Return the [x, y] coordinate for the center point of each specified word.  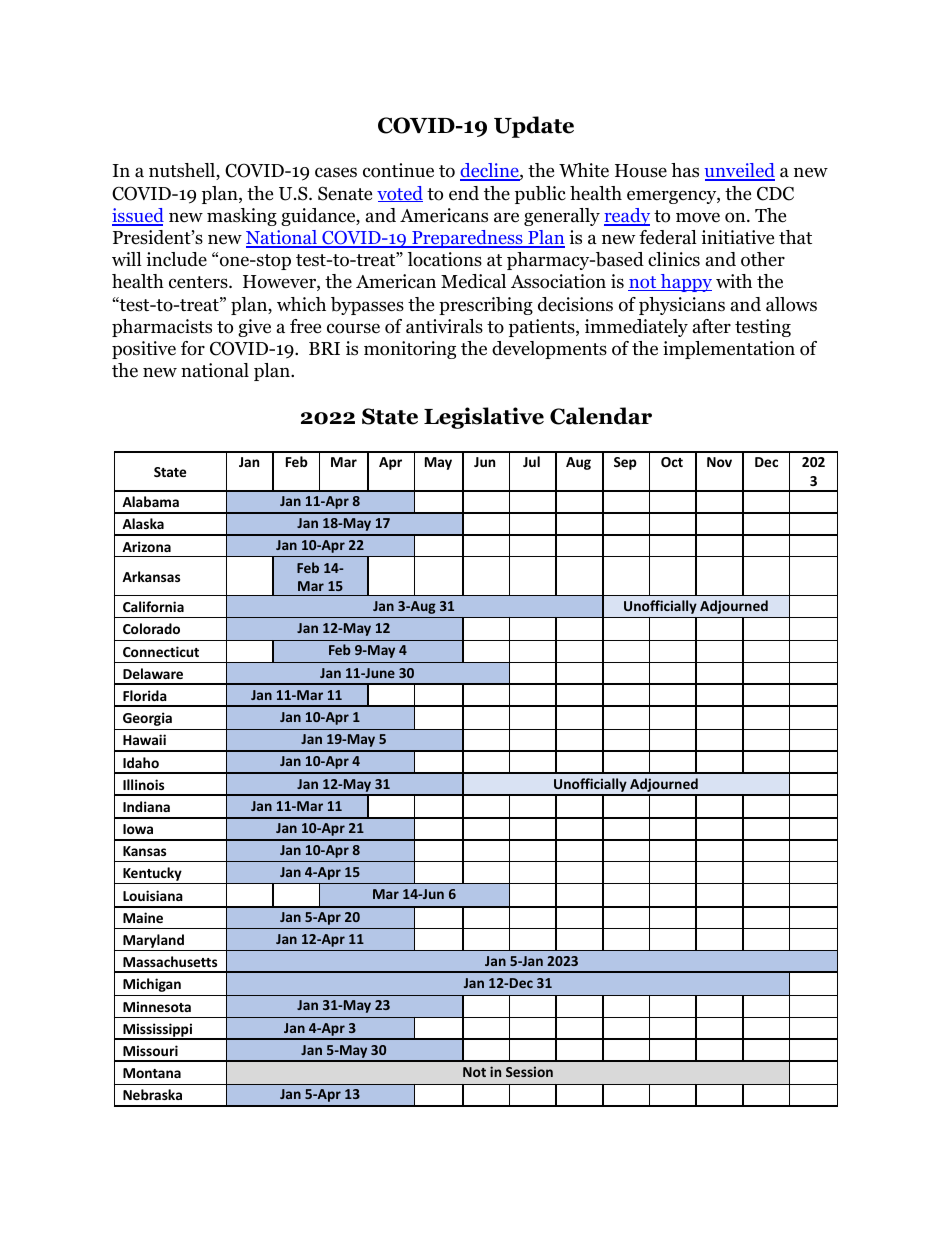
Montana [152, 1073]
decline [490, 172]
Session [529, 1071]
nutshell [183, 171]
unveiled [740, 172]
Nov [719, 462]
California [153, 606]
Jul [531, 461]
